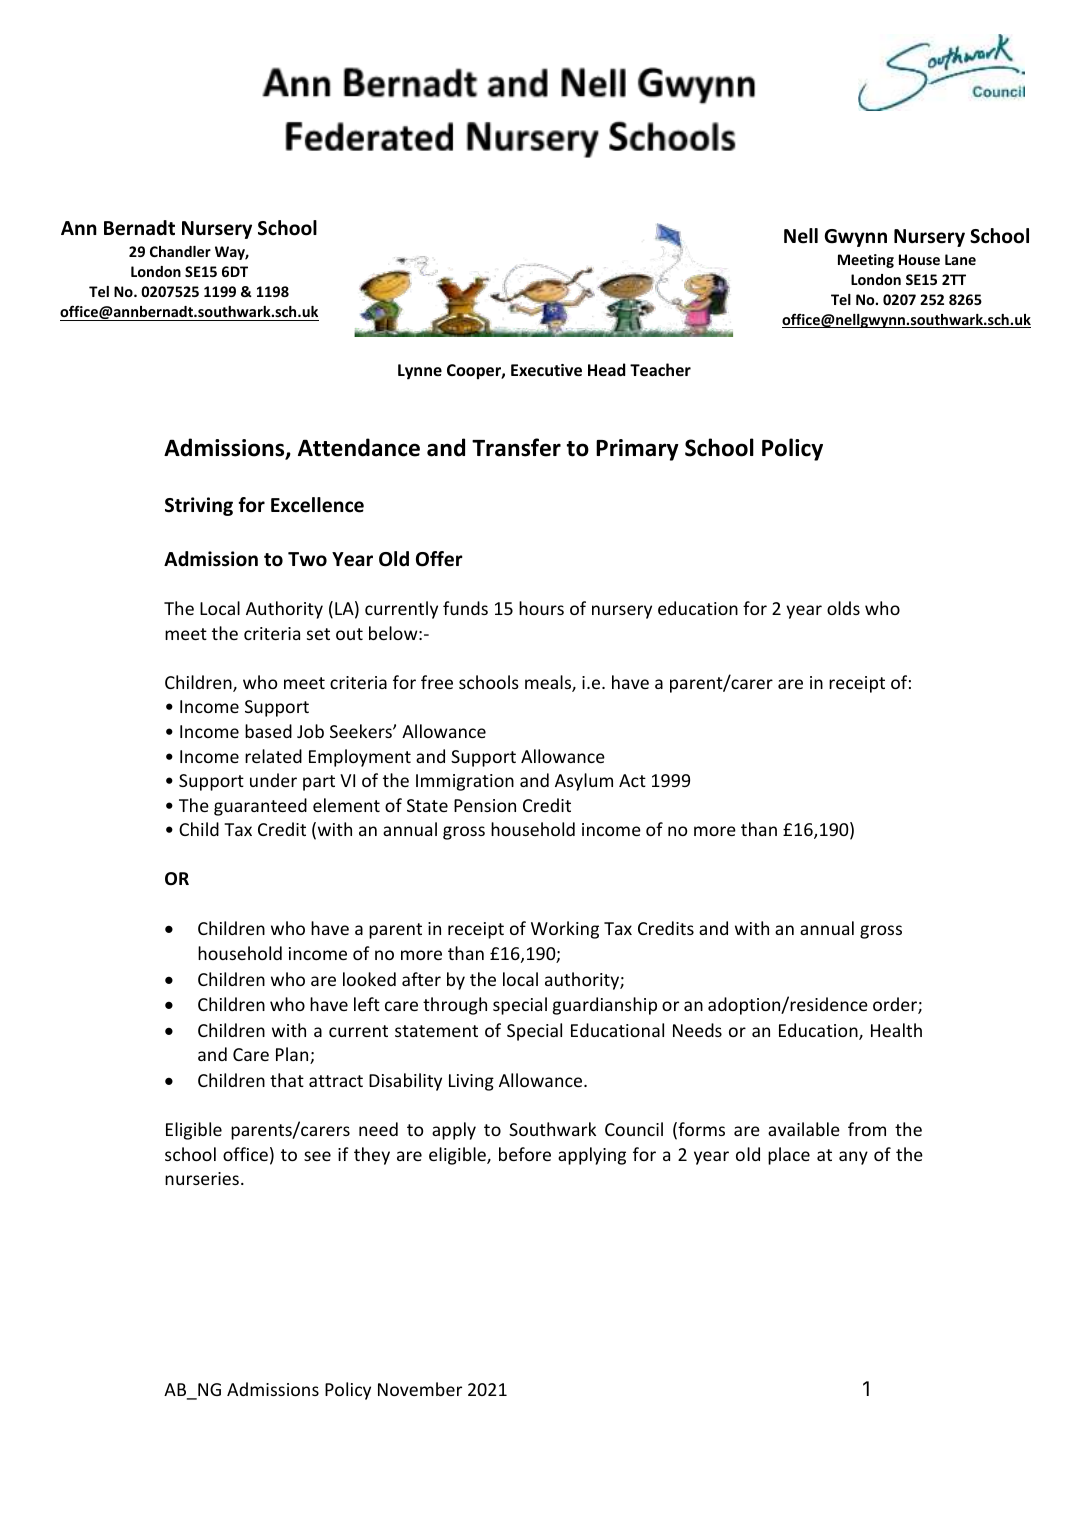 The image size is (1088, 1539). What do you see at coordinates (960, 259) in the document?
I see `Lane` at bounding box center [960, 259].
